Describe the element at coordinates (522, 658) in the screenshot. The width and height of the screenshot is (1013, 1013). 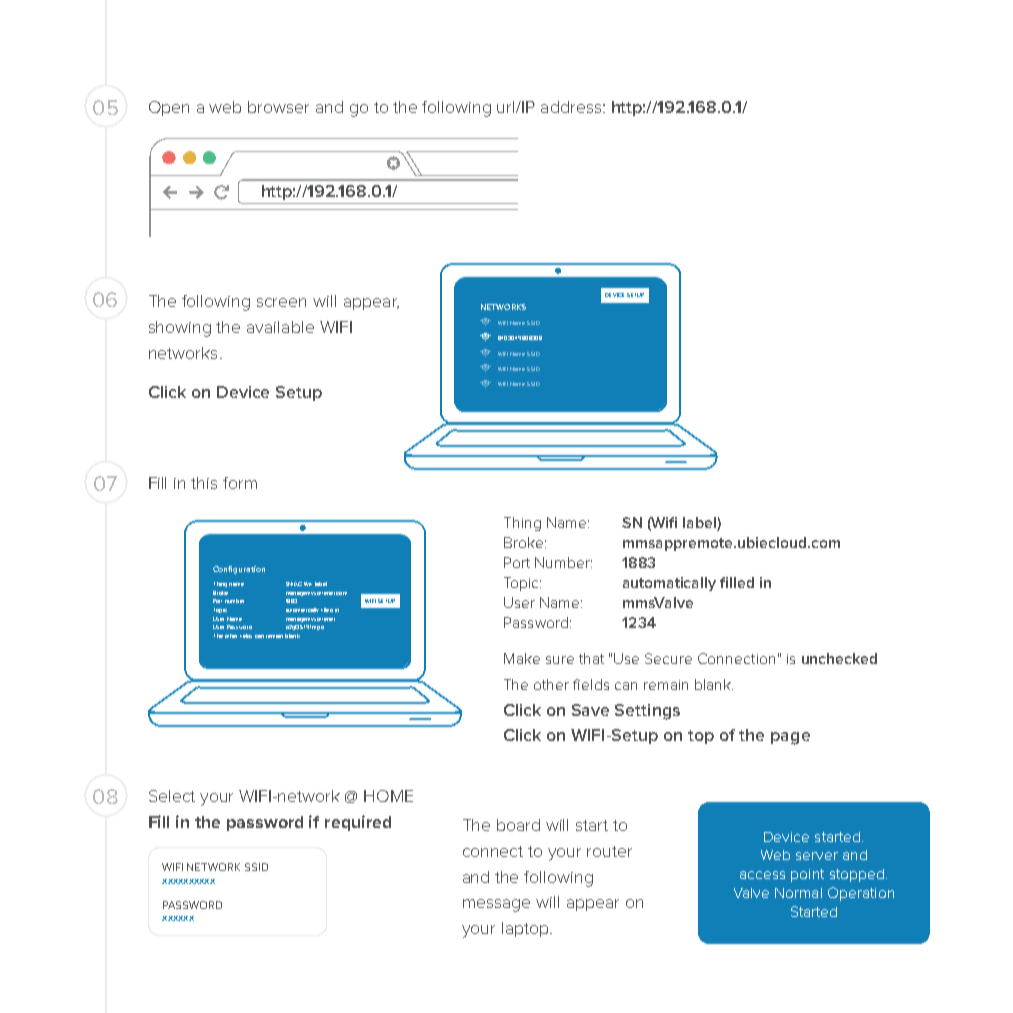
I see `Make` at that location.
